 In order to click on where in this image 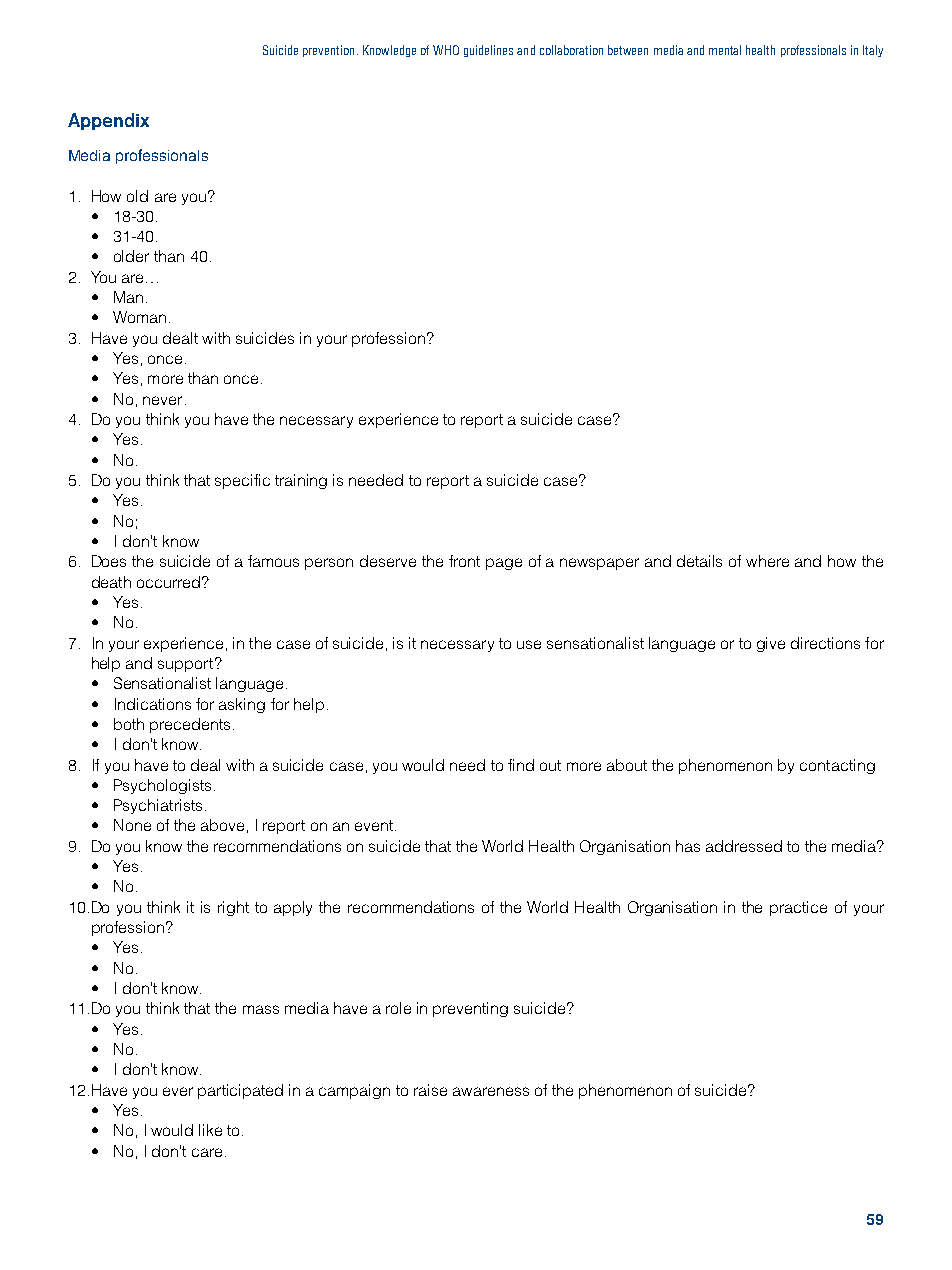, I will do `click(767, 561)`.
